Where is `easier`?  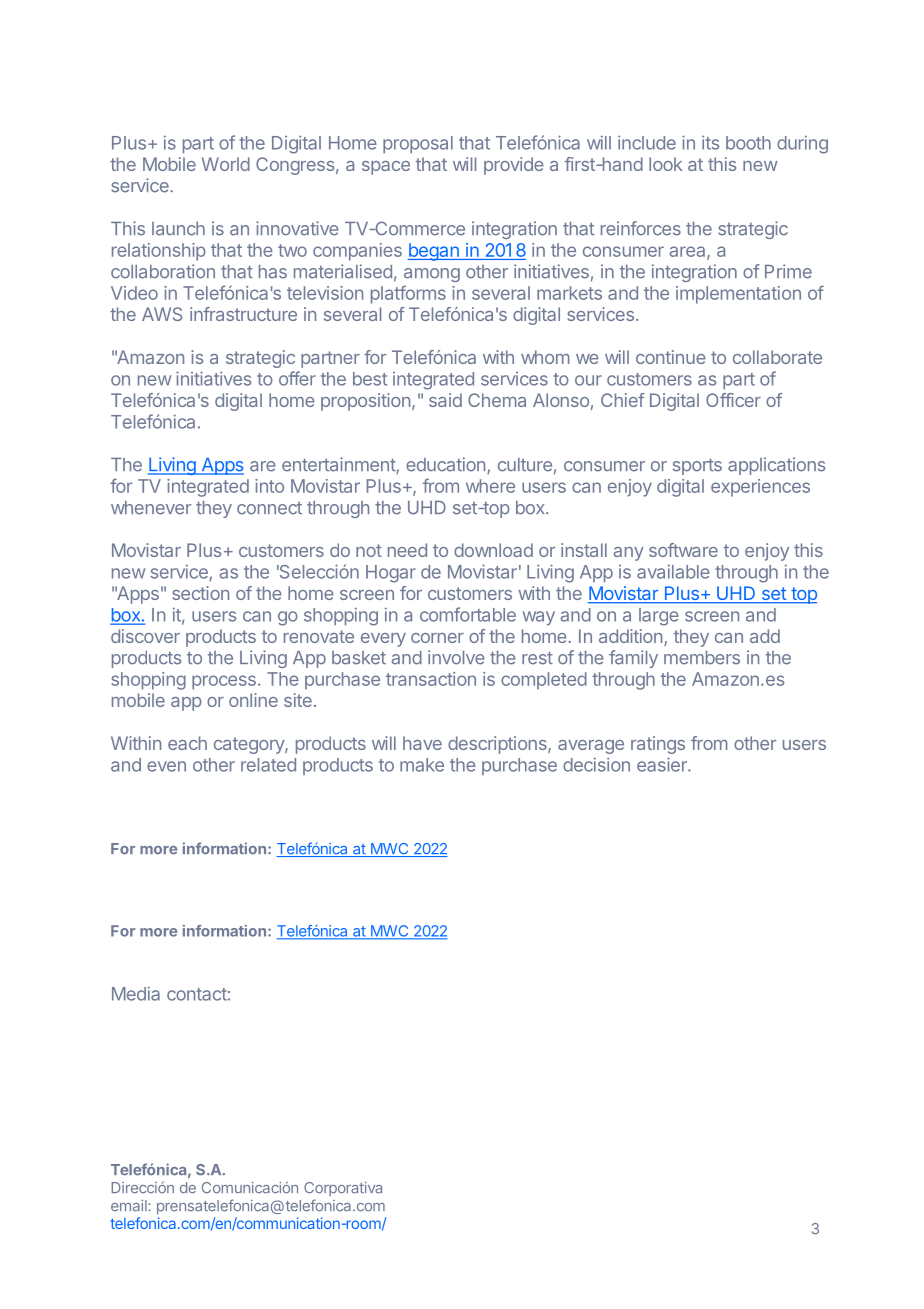
easier is located at coordinates (663, 764).
